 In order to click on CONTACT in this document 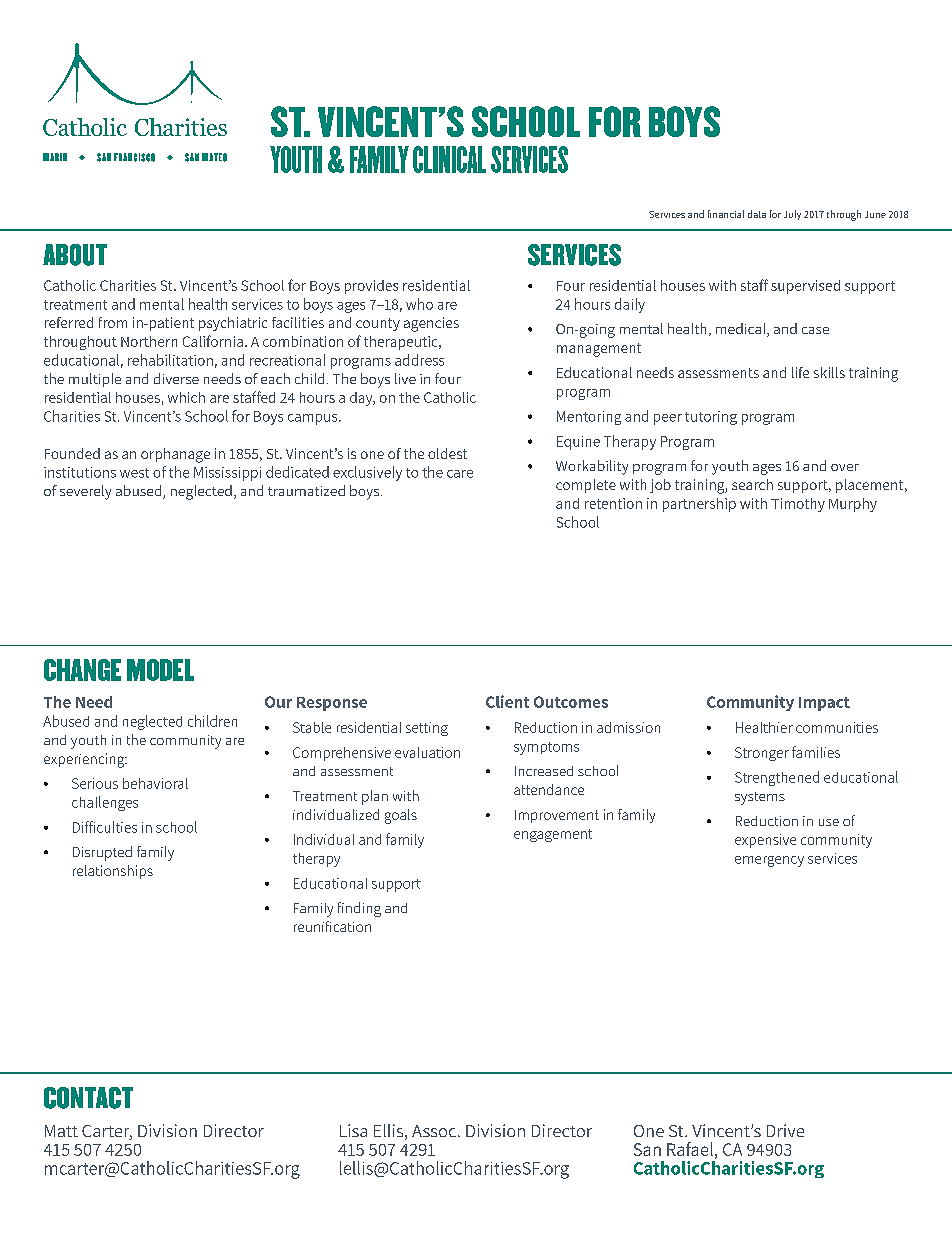, I will do `click(88, 1098)`.
